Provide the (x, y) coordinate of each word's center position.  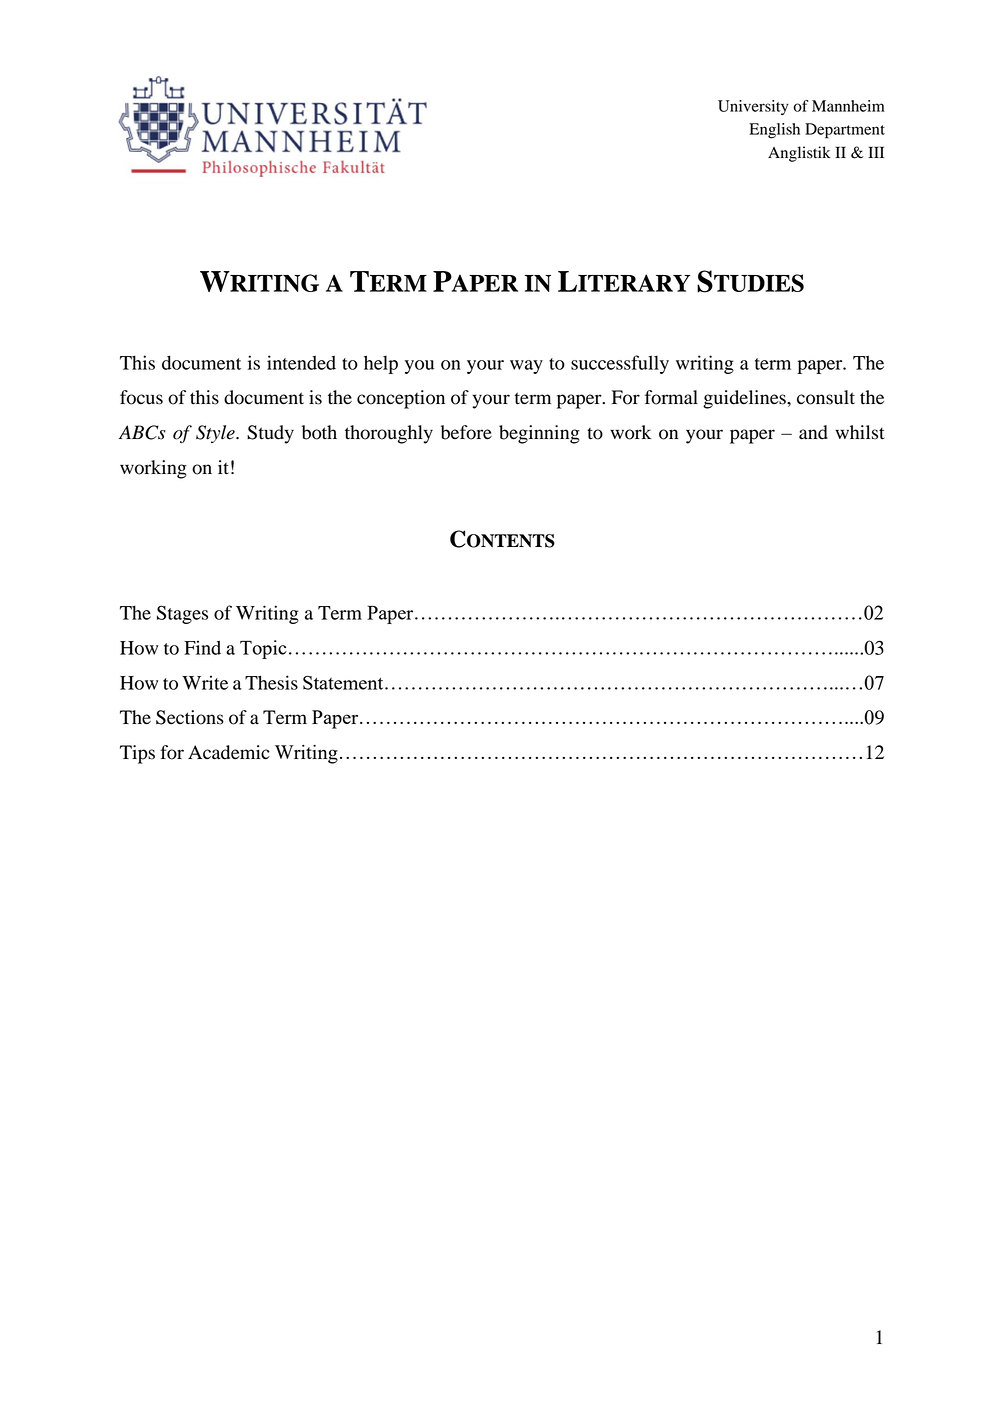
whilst (860, 432)
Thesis (271, 682)
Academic (229, 752)
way (526, 367)
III (876, 152)
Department (845, 131)
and (813, 432)
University (753, 107)
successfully (620, 364)
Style (216, 434)
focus (141, 397)
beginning (539, 434)
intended (301, 362)
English (774, 131)
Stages (182, 614)
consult (826, 397)
